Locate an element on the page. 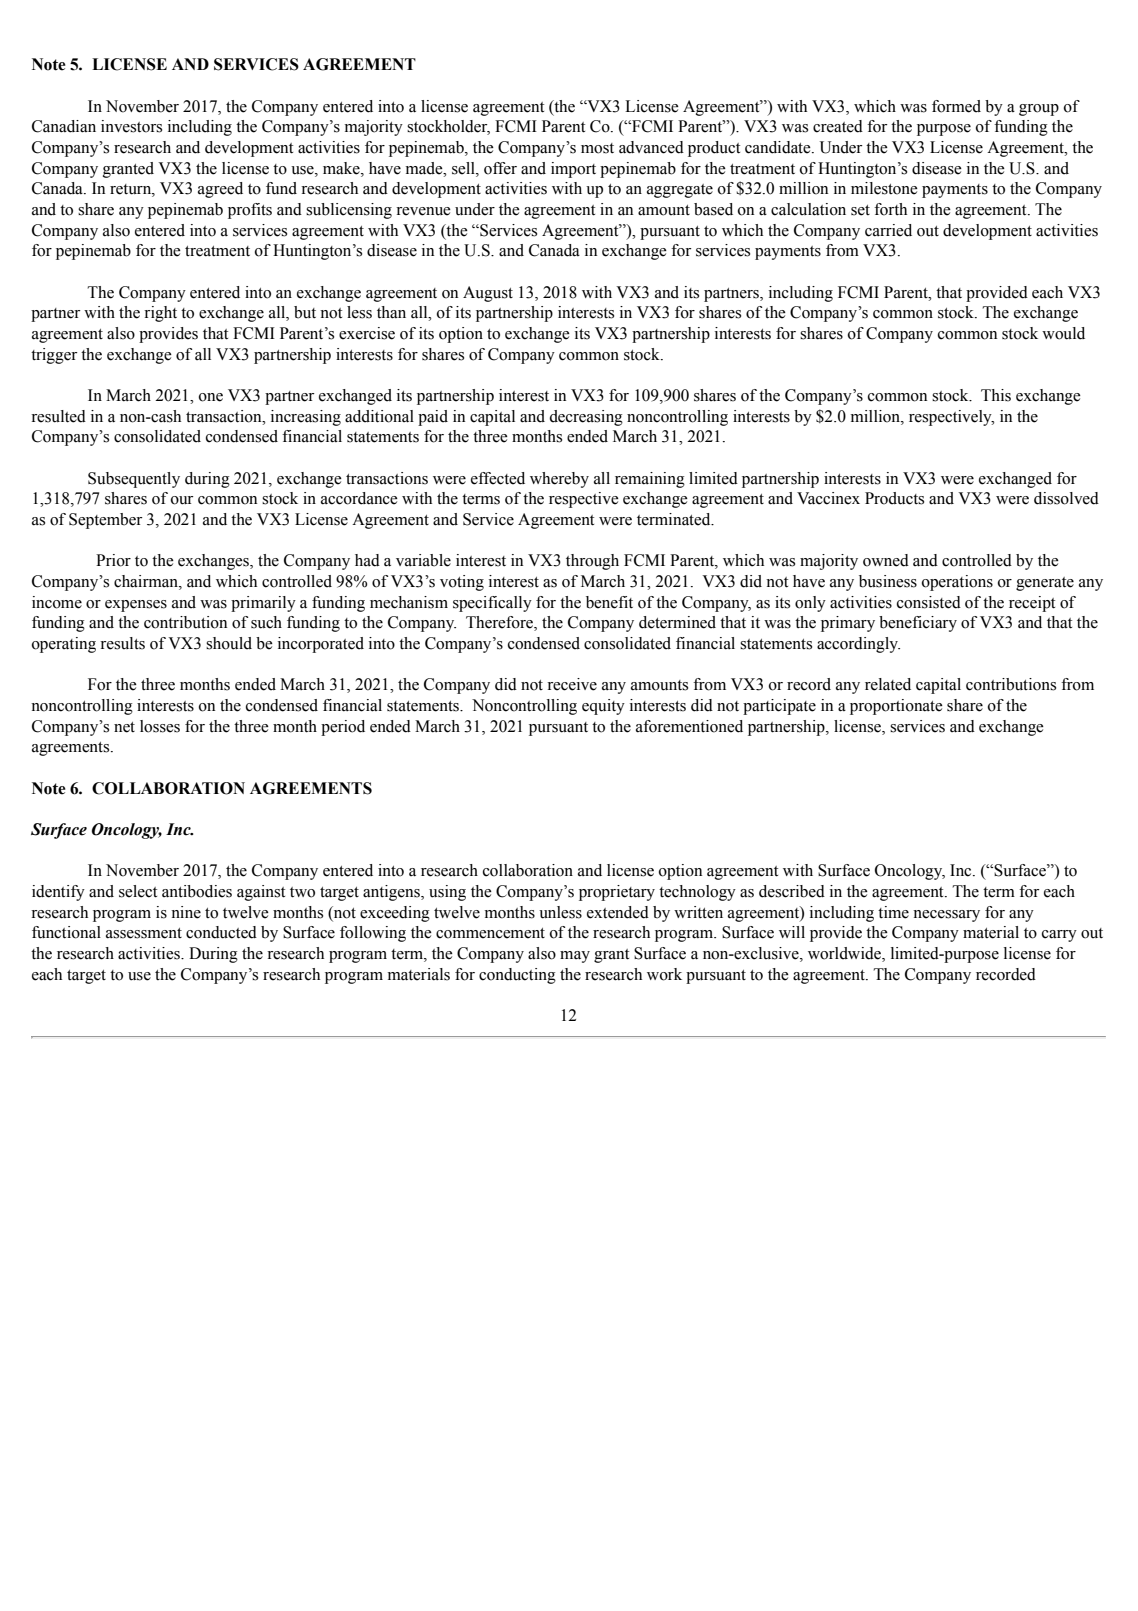 This document has width=1138, height=1611. may is located at coordinates (575, 957).
